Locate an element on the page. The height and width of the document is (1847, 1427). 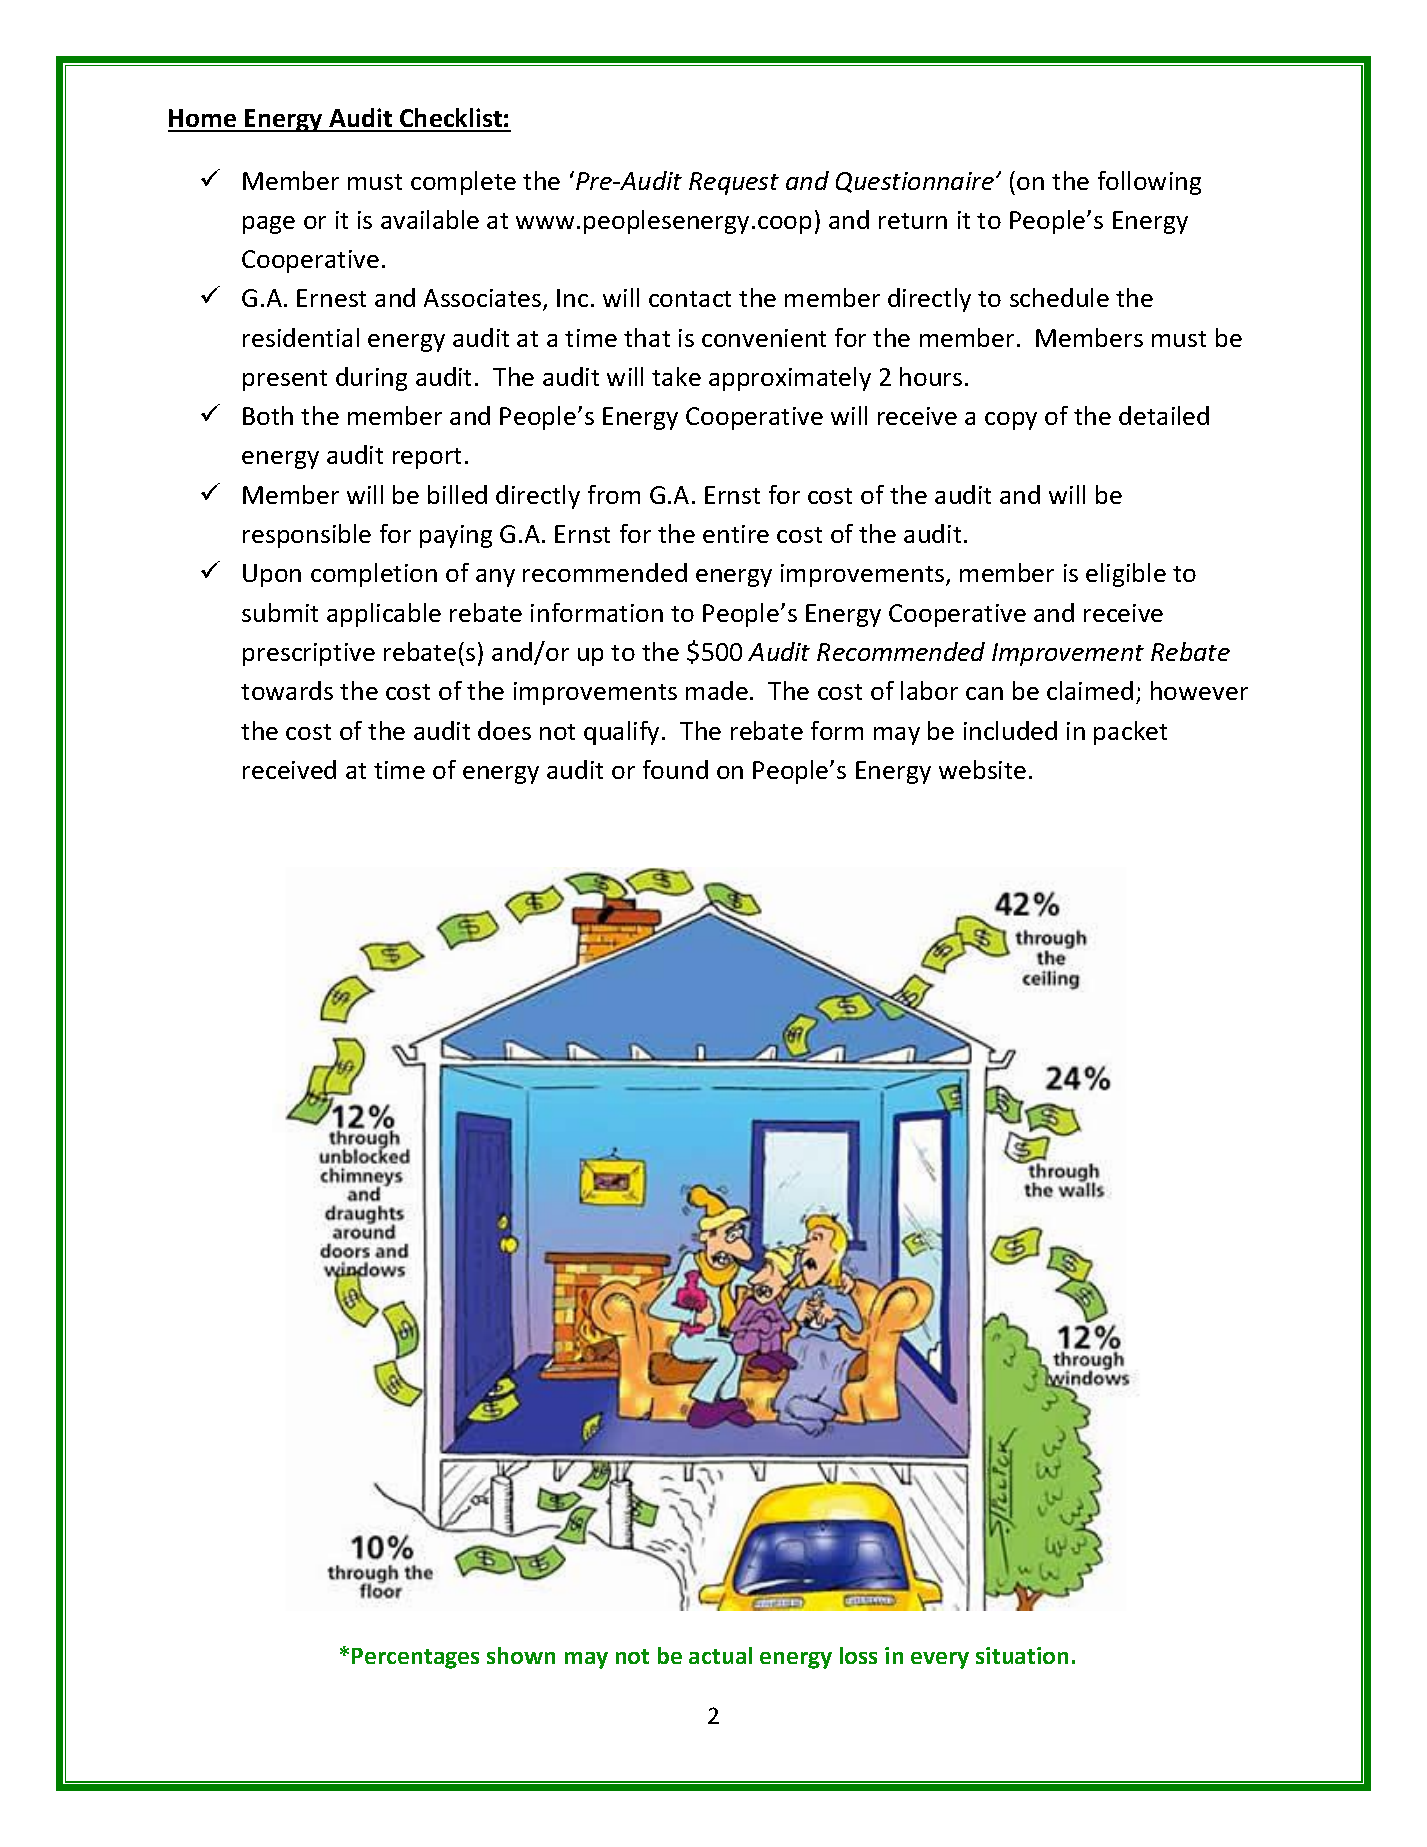
Percentages is located at coordinates (415, 1658).
